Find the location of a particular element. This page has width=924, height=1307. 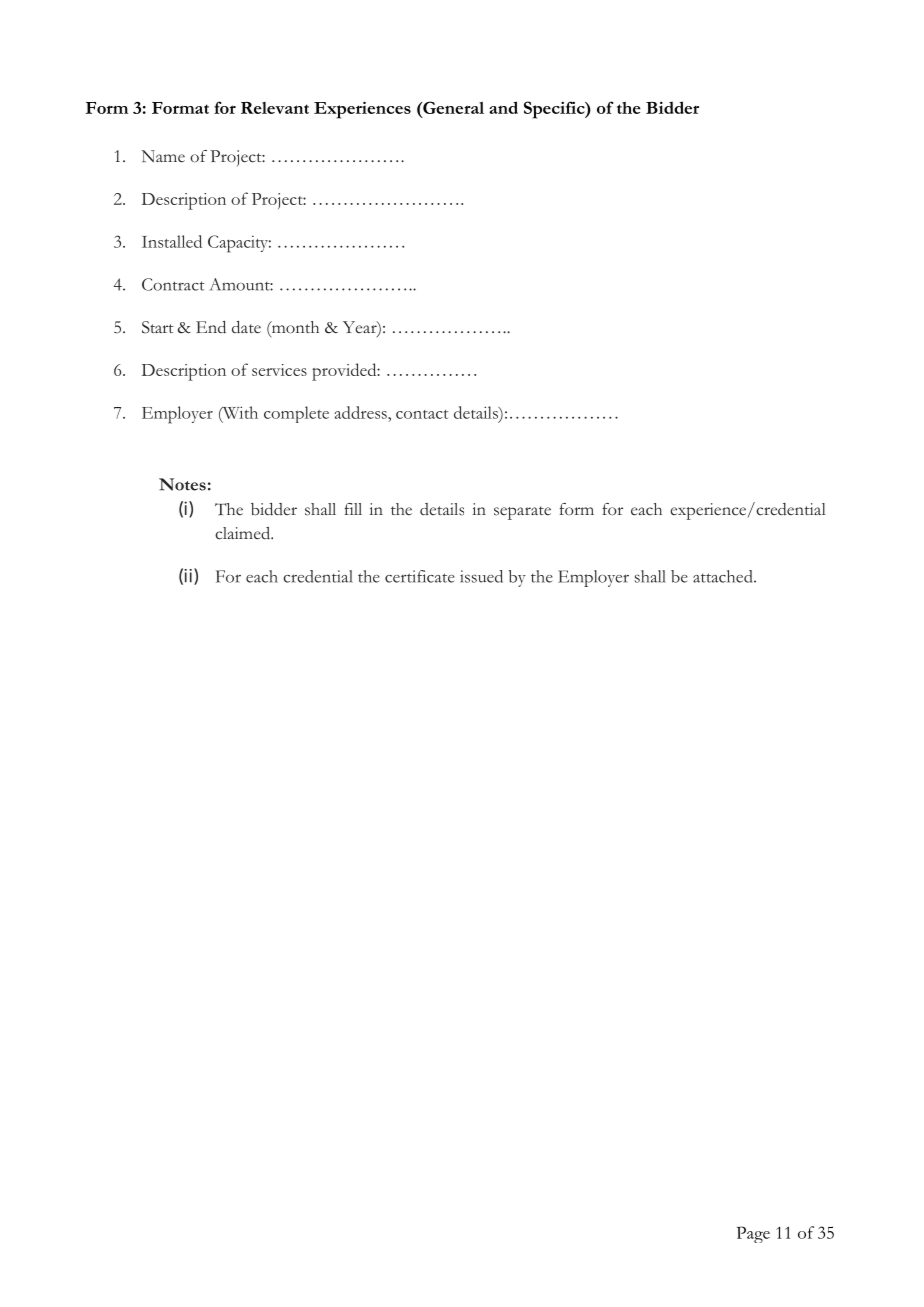

separate is located at coordinates (522, 513).
